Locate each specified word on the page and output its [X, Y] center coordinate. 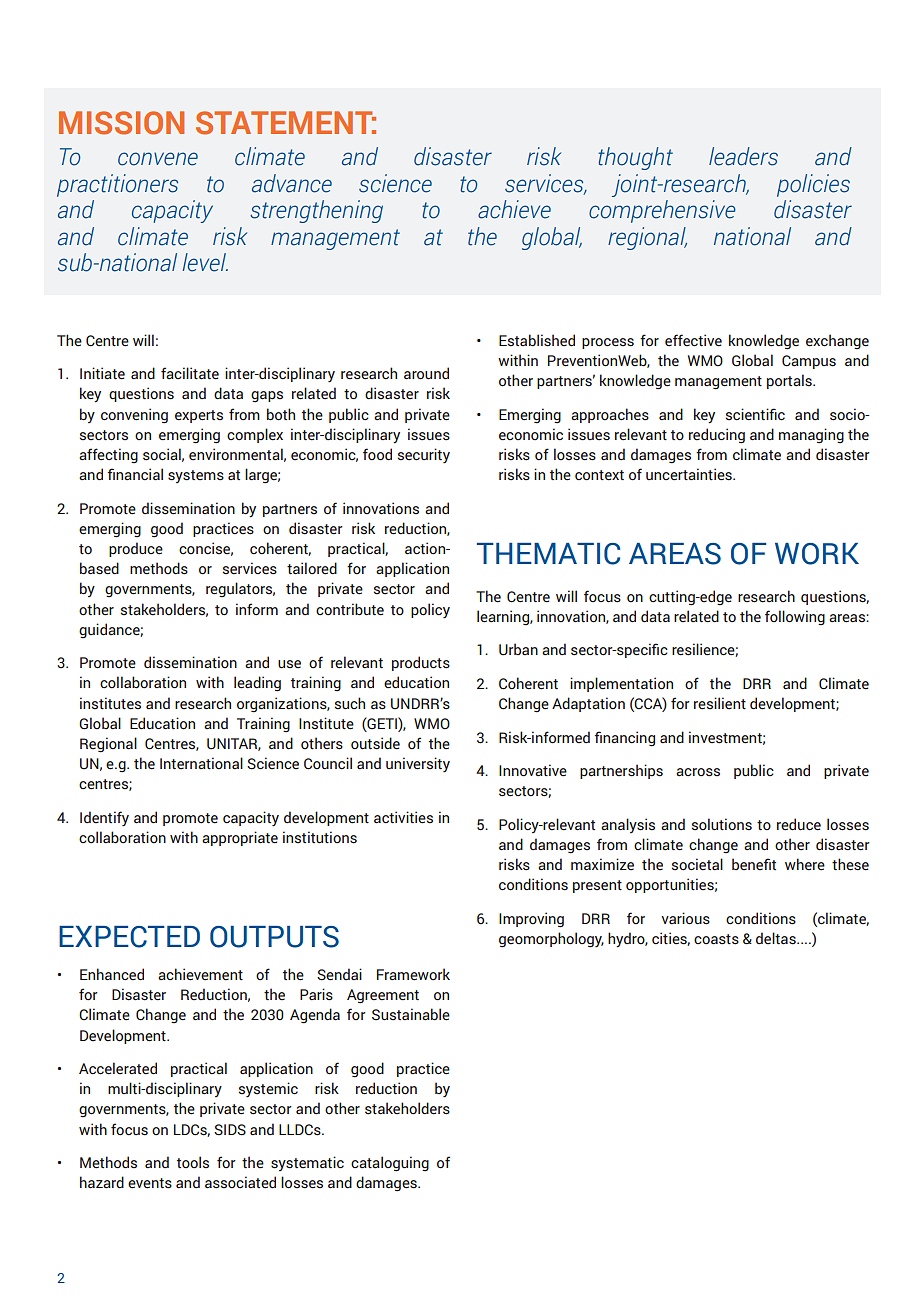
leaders [743, 156]
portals [790, 381]
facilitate [190, 373]
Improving [531, 920]
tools [193, 1162]
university [418, 764]
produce [136, 549]
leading [257, 684]
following [795, 617]
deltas [777, 938]
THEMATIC [548, 554]
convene [158, 159]
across [698, 772]
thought [635, 158]
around [426, 373]
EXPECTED [129, 937]
